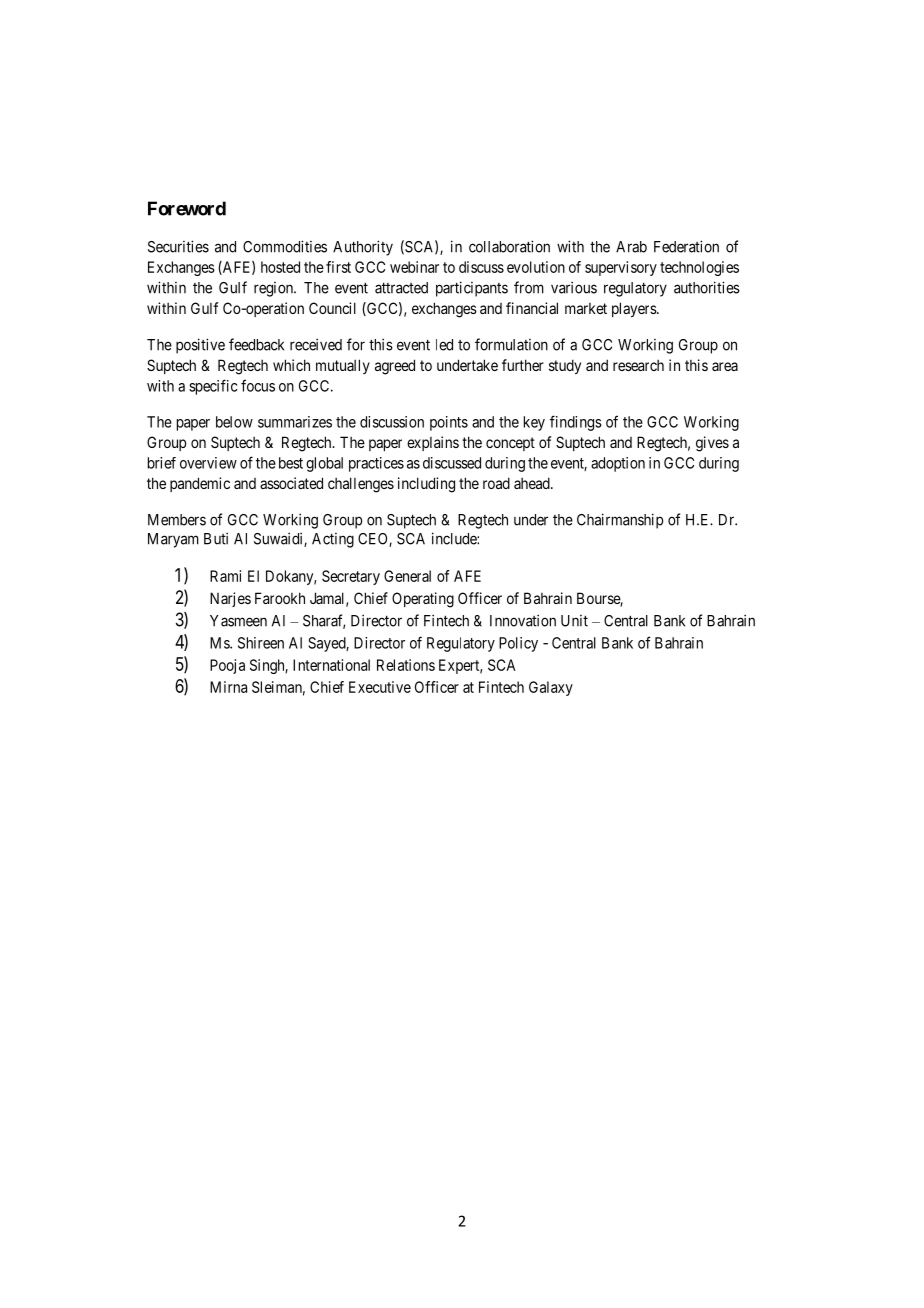  I want to click on Pooja, so click(227, 666).
